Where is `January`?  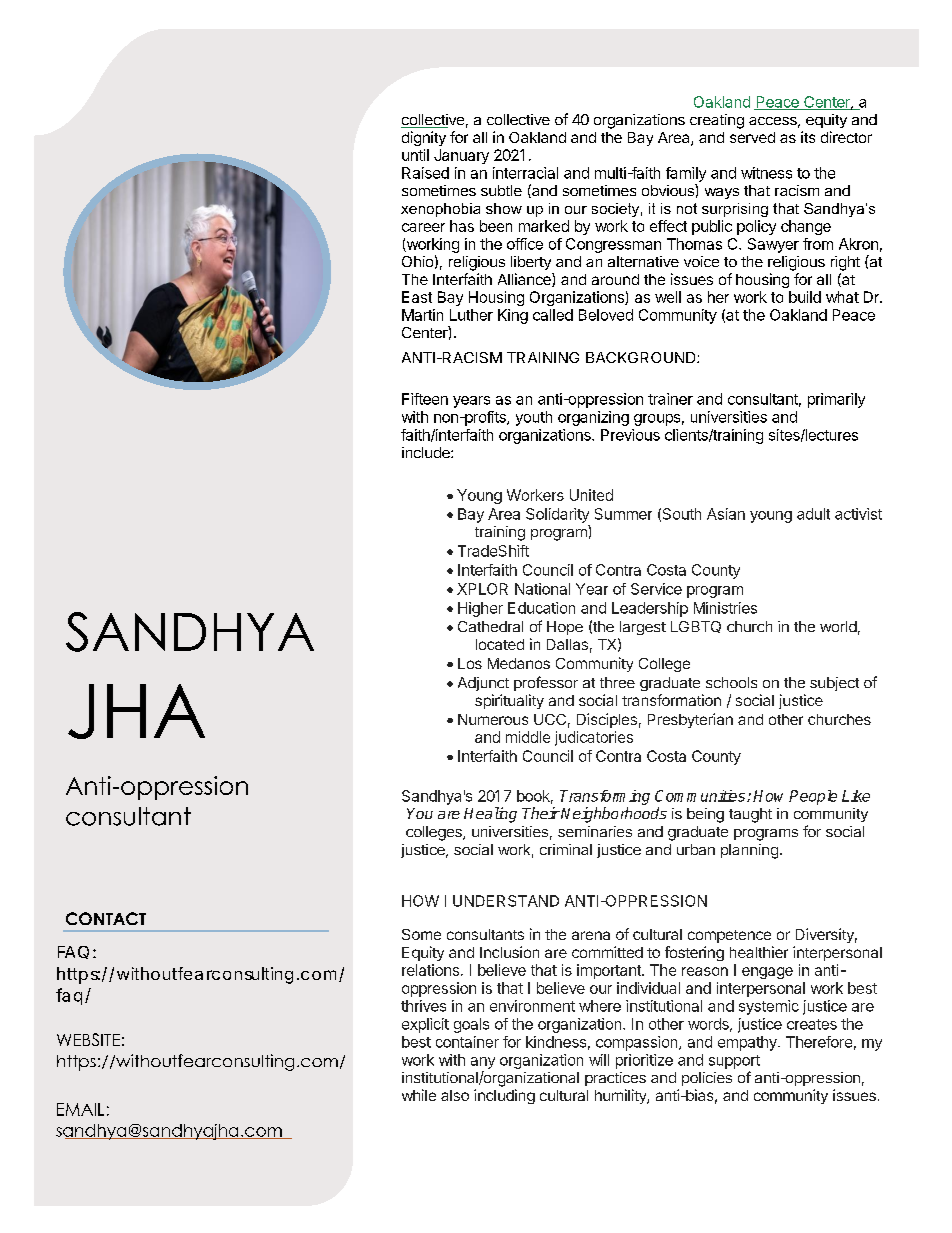 January is located at coordinates (461, 156).
